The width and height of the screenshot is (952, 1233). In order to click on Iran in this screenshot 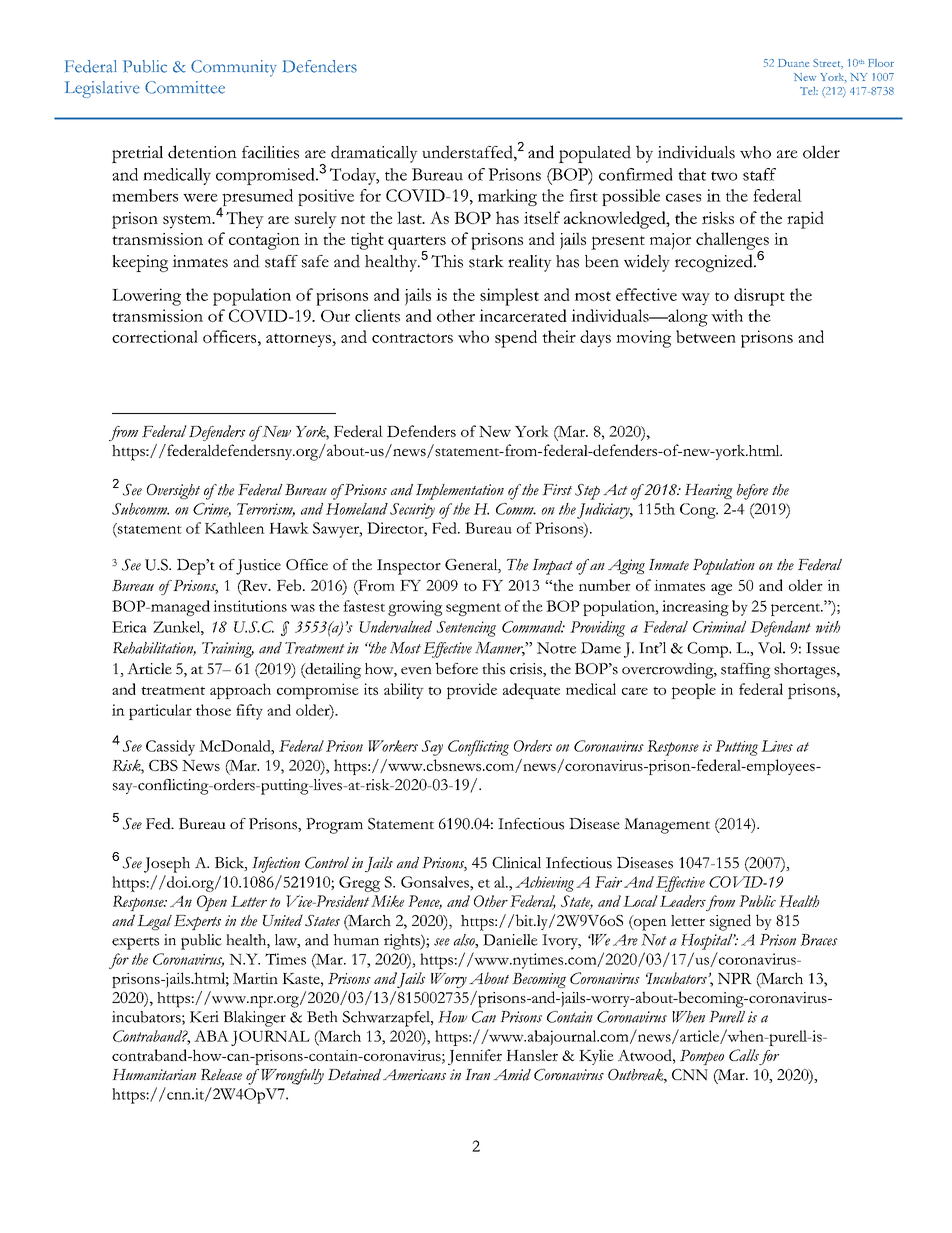, I will do `click(477, 1074)`.
